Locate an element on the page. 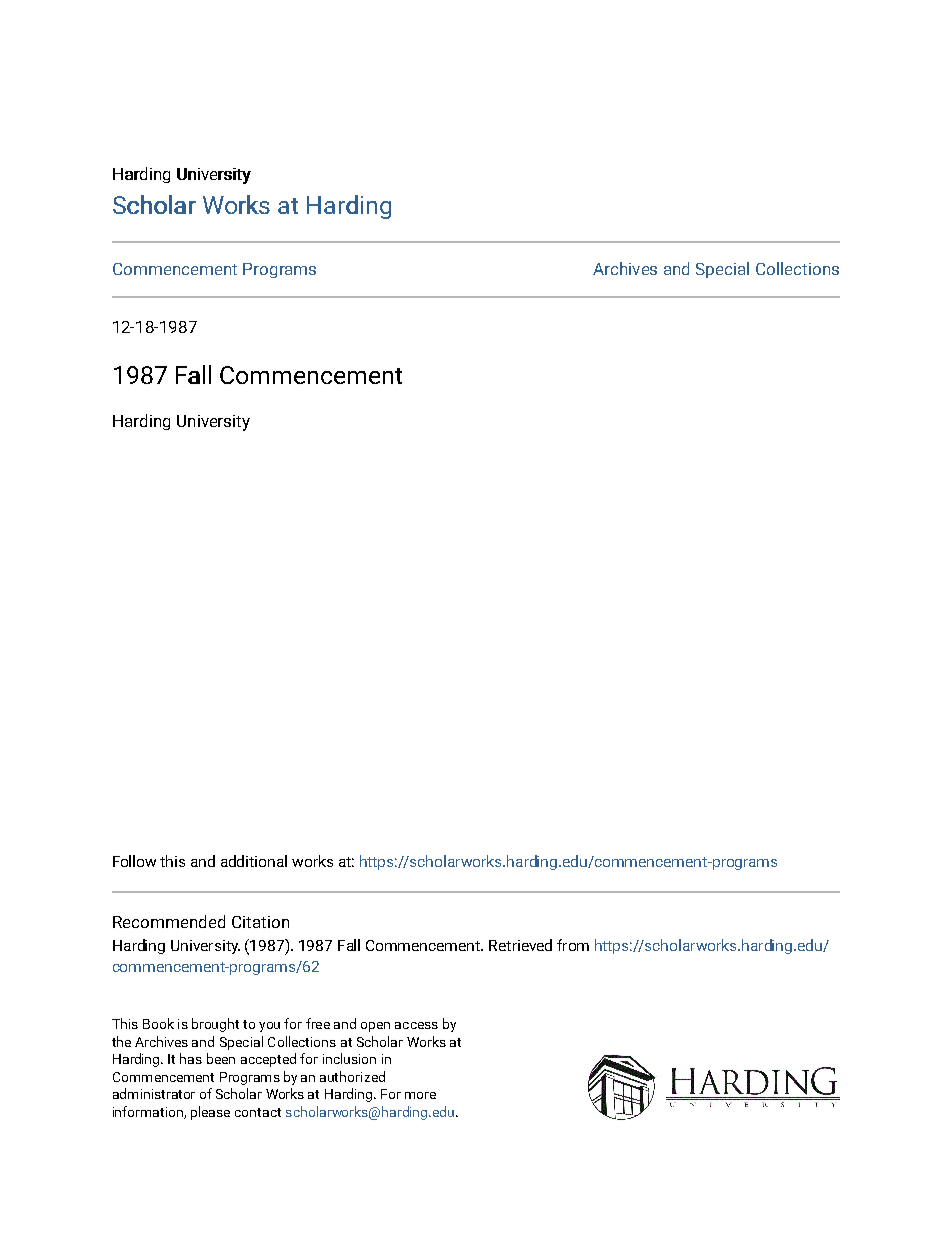 This page has height=1233, width=952. authorized is located at coordinates (352, 1076).
